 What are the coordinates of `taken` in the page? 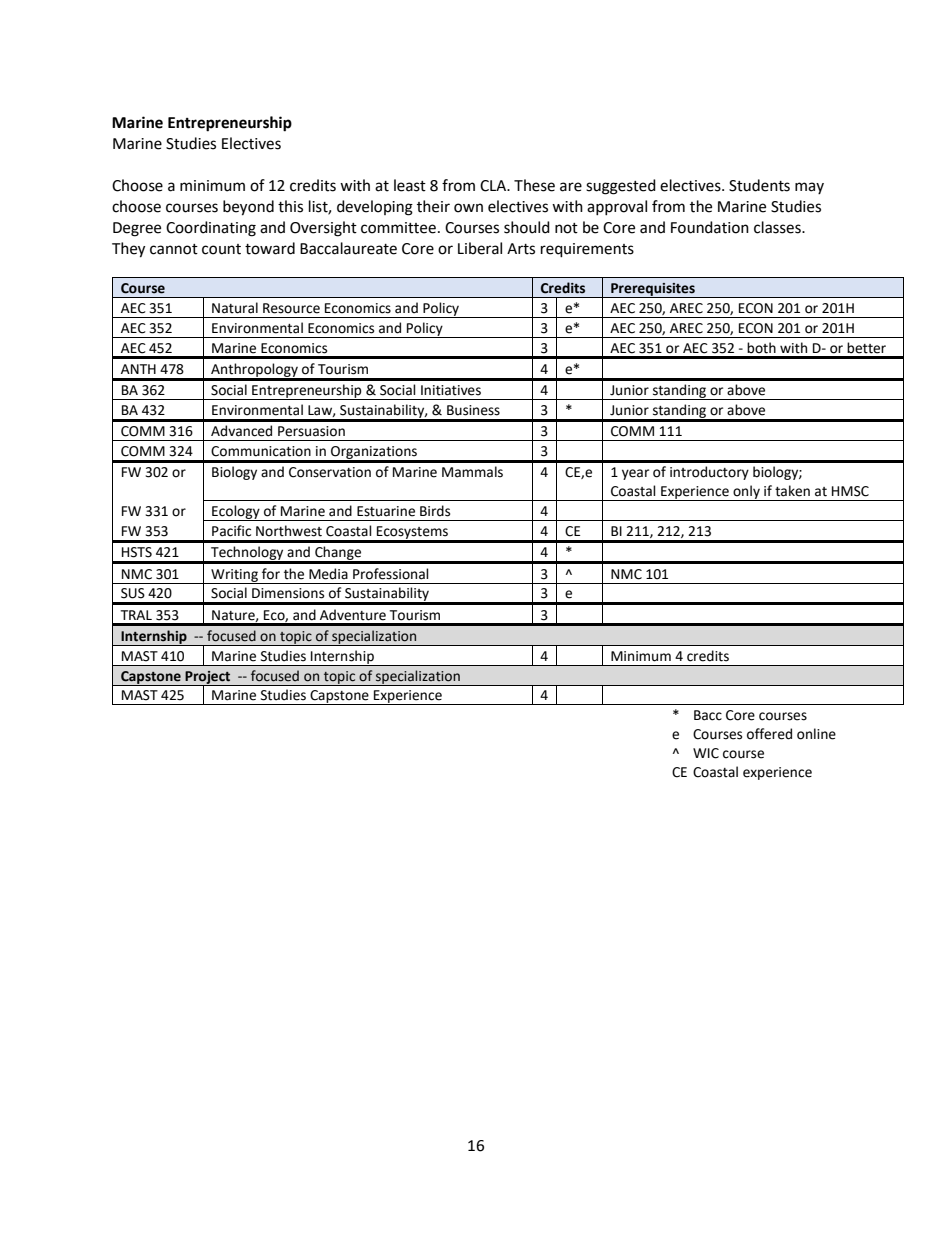 It's located at (792, 491).
